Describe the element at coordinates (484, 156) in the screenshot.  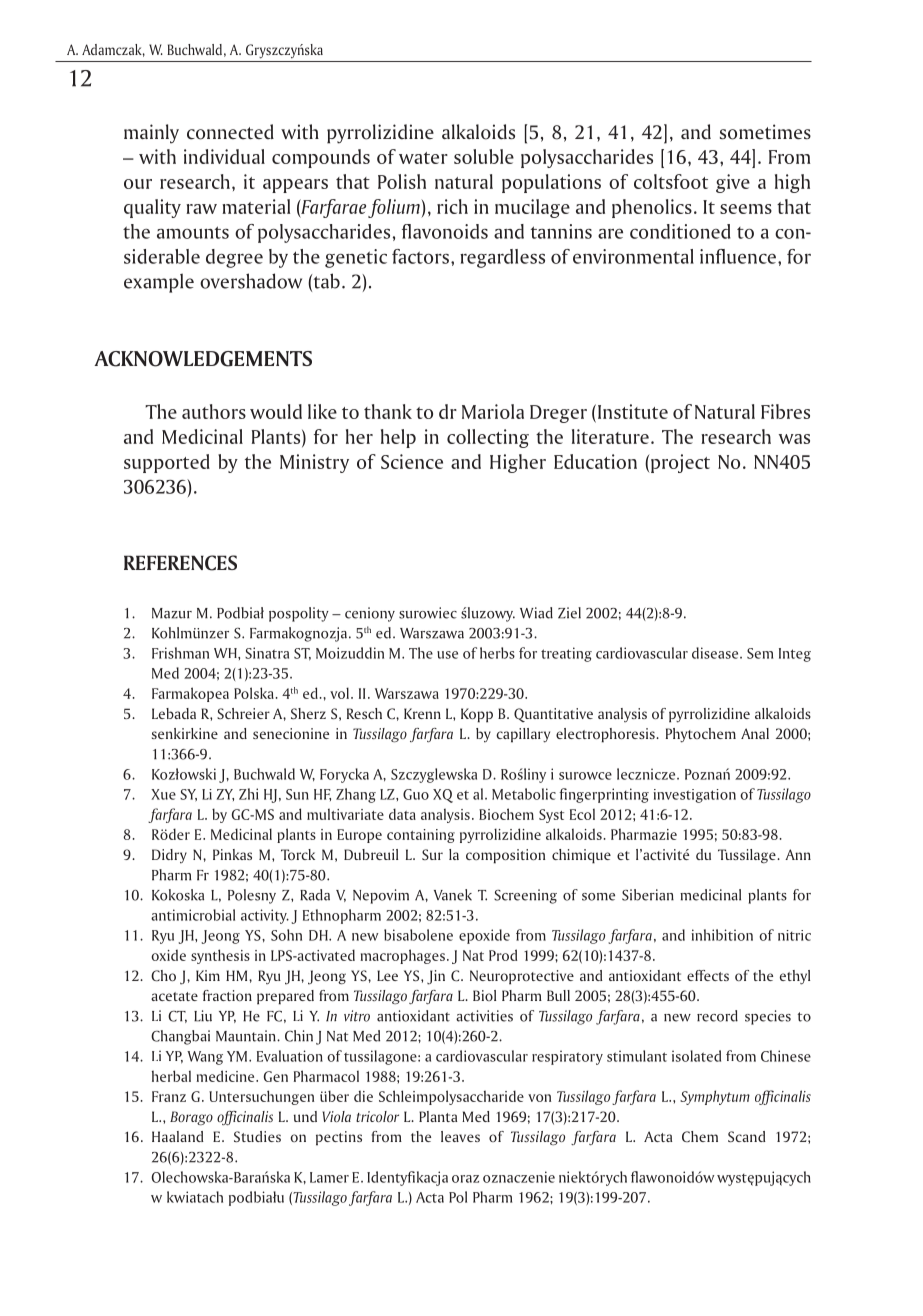
I see `soluble` at that location.
